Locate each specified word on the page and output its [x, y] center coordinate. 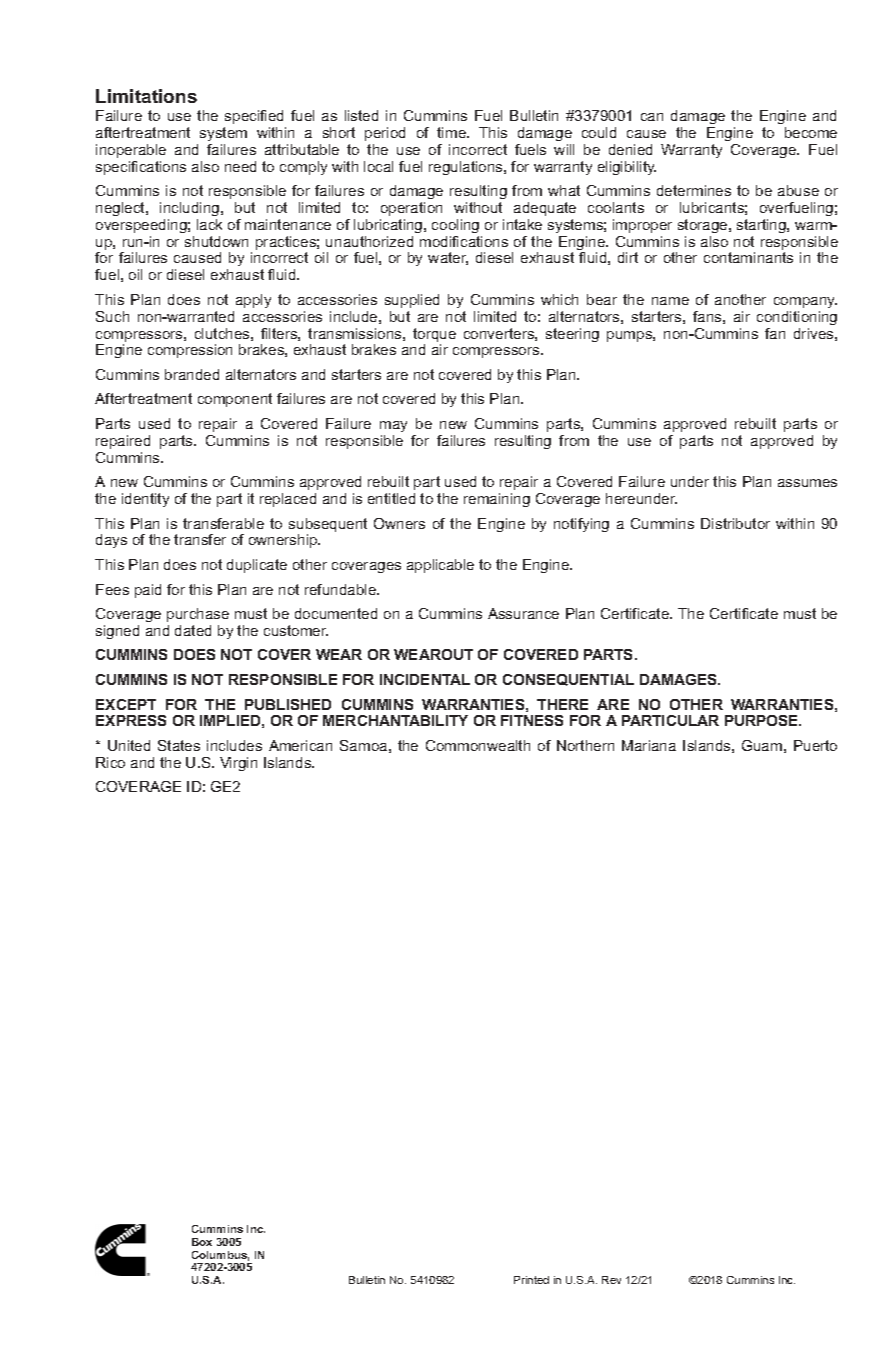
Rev [611, 1280]
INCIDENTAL [425, 679]
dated [193, 630]
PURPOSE [763, 720]
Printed [531, 1280]
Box [202, 1242]
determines [694, 190]
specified [254, 117]
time [452, 132]
